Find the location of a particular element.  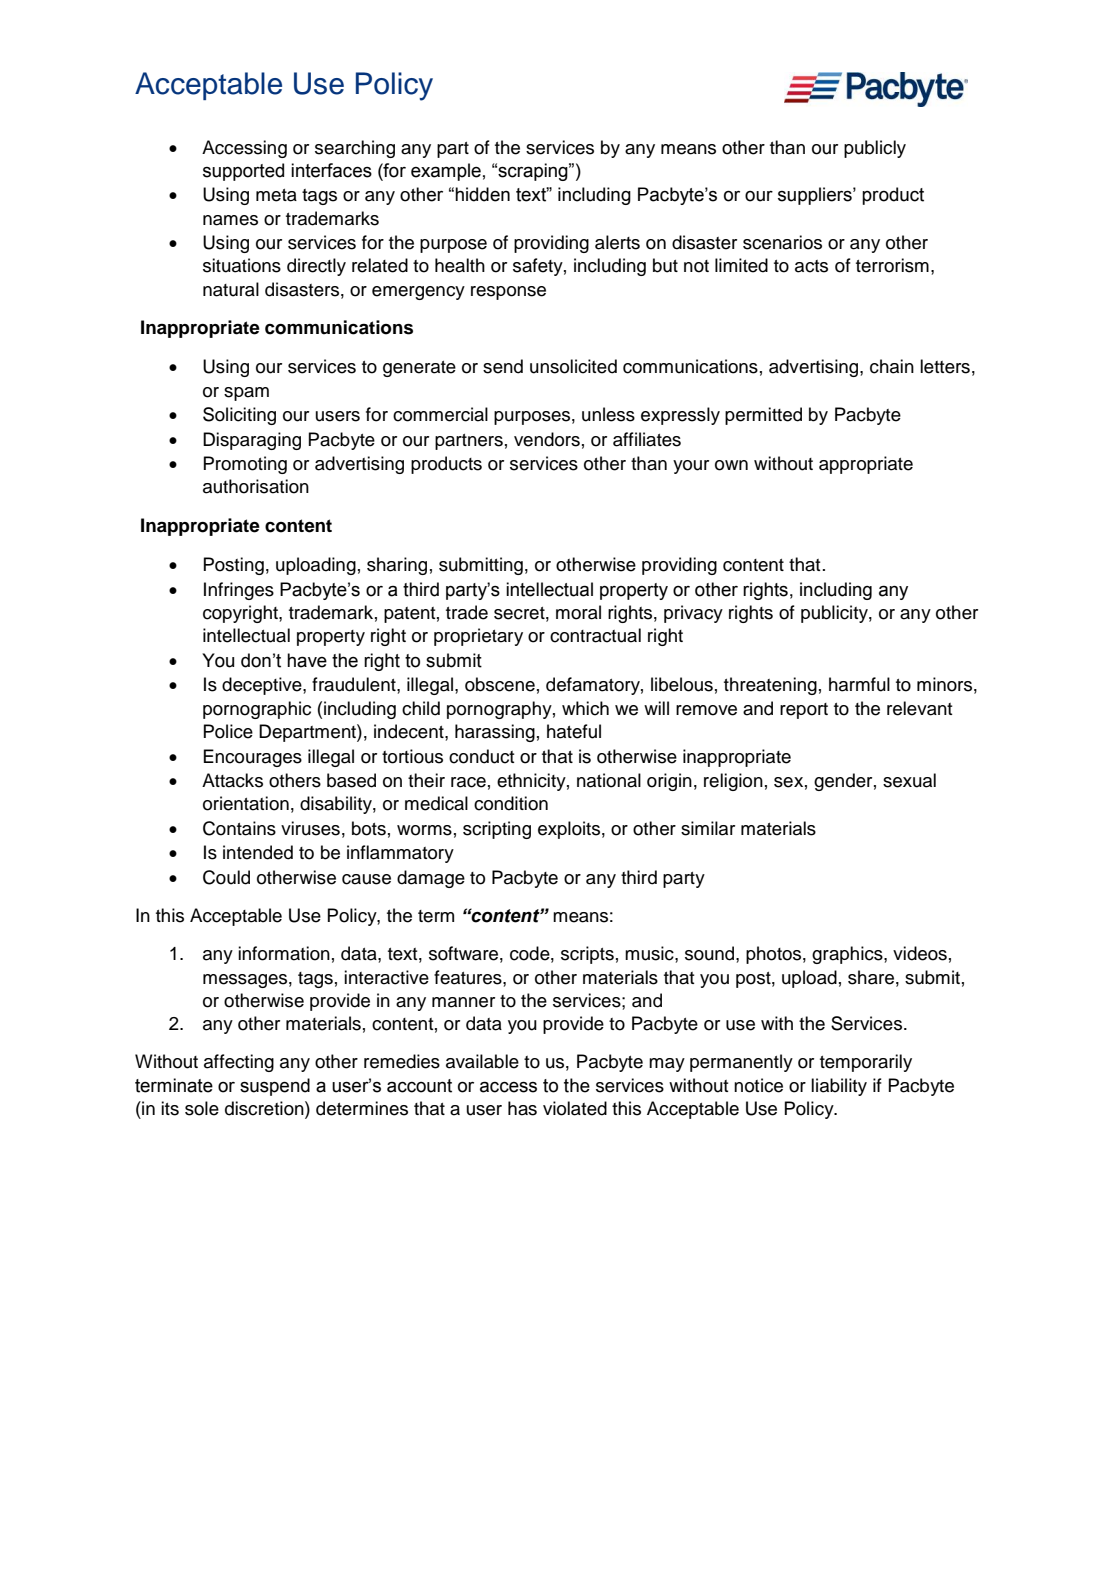

own is located at coordinates (731, 465).
